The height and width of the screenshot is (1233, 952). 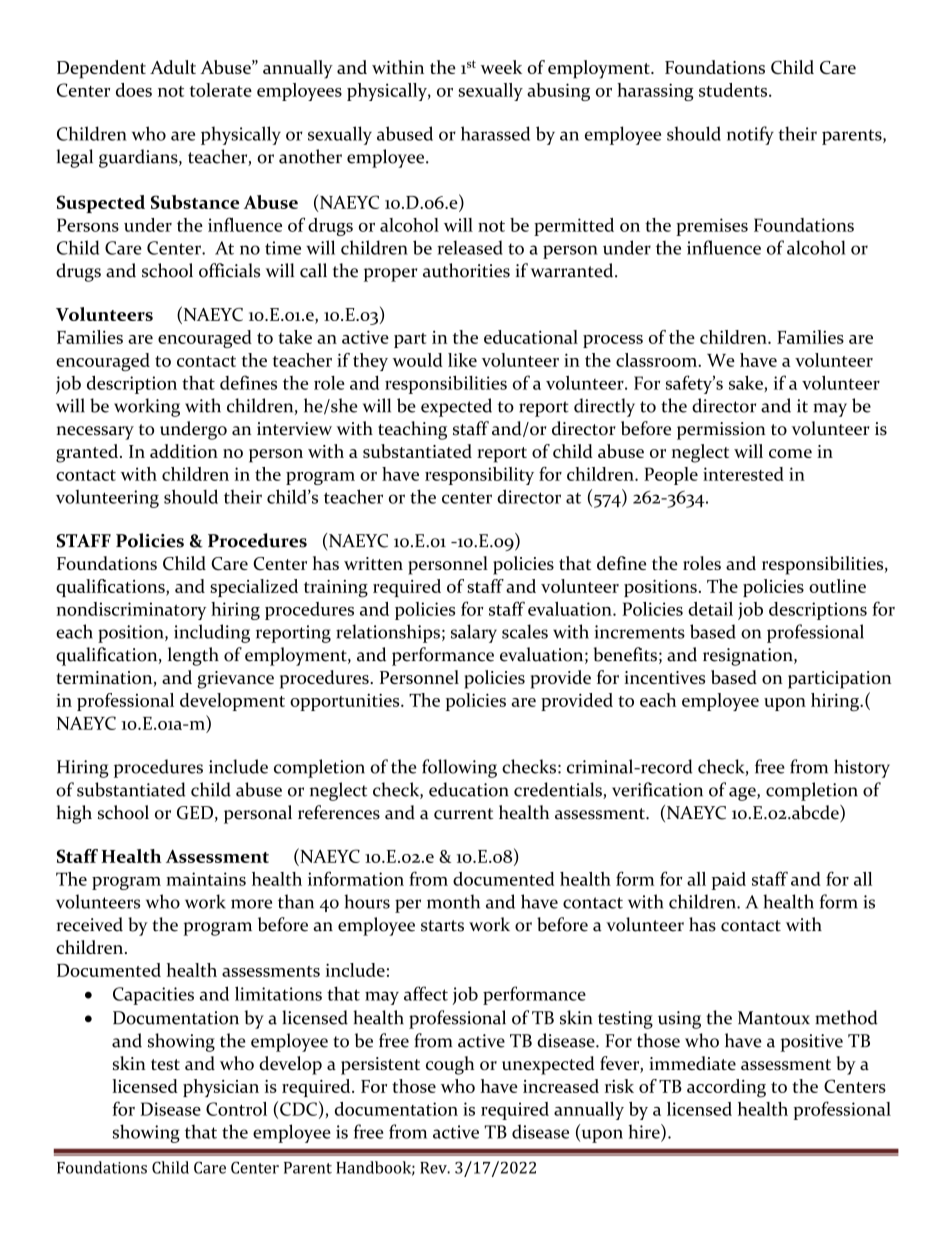 I want to click on does, so click(x=134, y=90).
